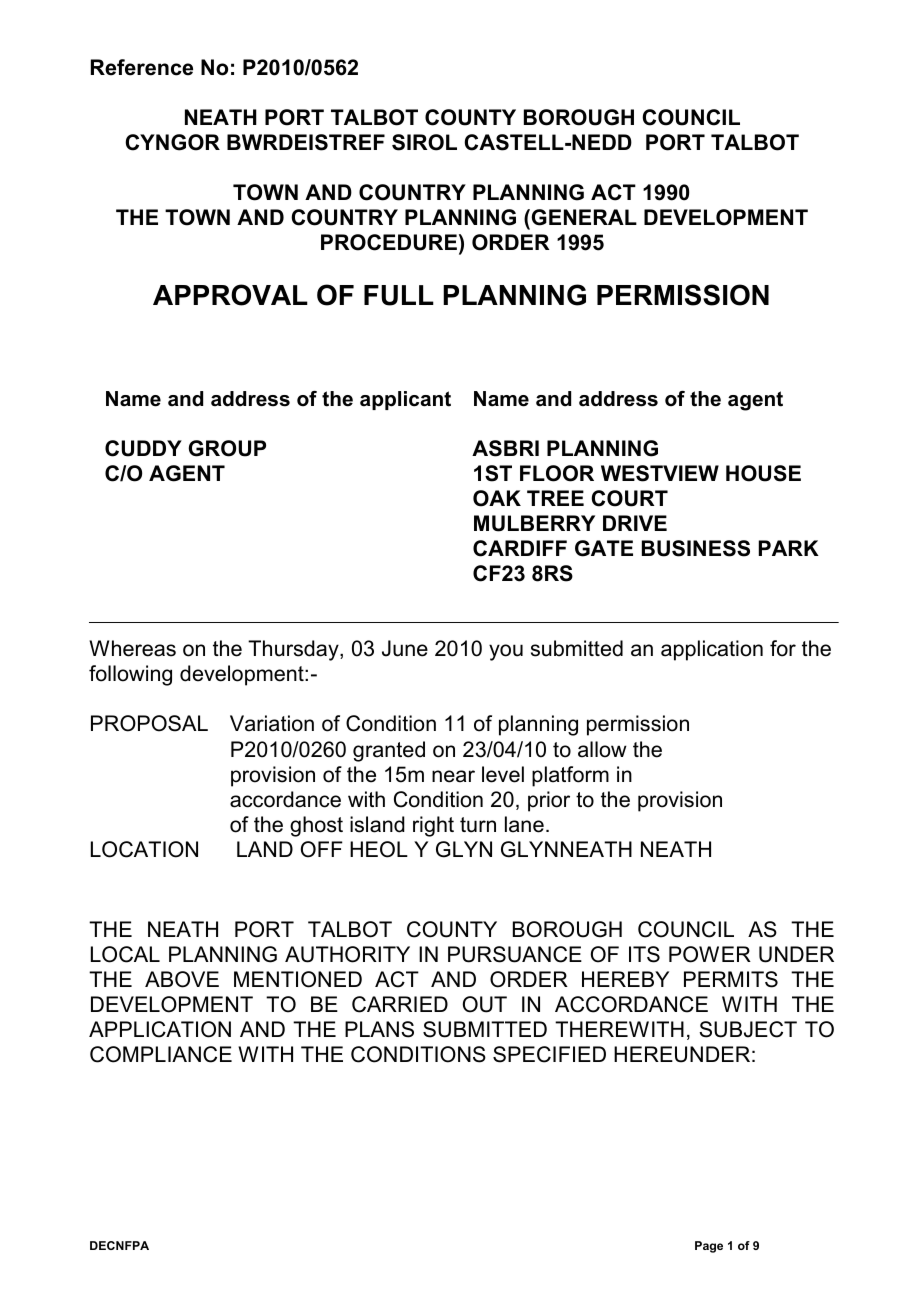 The image size is (924, 1308). What do you see at coordinates (710, 954) in the screenshot?
I see `POWER` at bounding box center [710, 954].
